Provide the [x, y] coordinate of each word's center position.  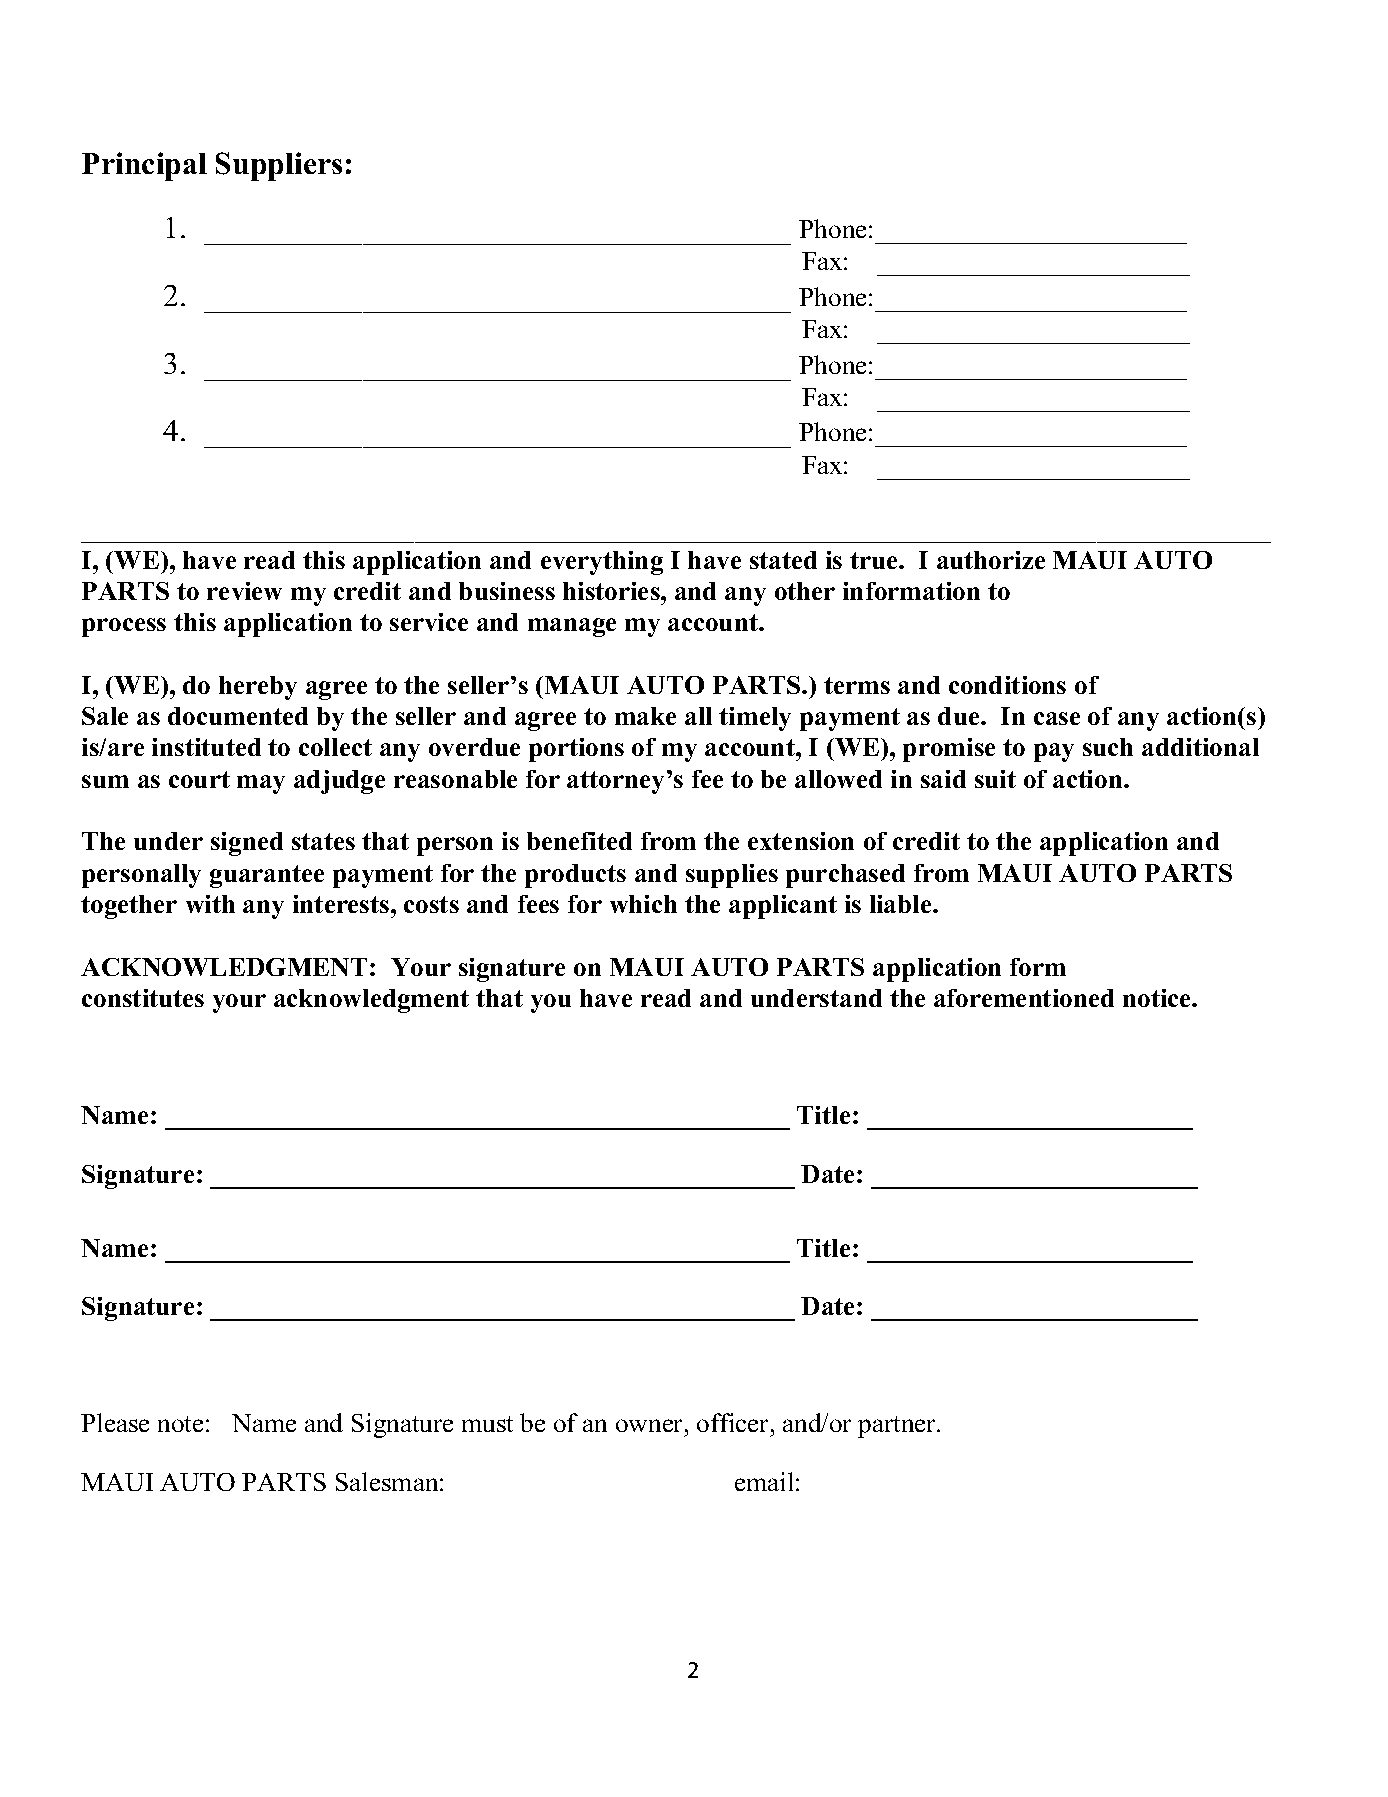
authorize [991, 560]
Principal [144, 166]
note [180, 1424]
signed [247, 844]
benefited [579, 841]
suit [995, 779]
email [764, 1481]
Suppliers [279, 166]
